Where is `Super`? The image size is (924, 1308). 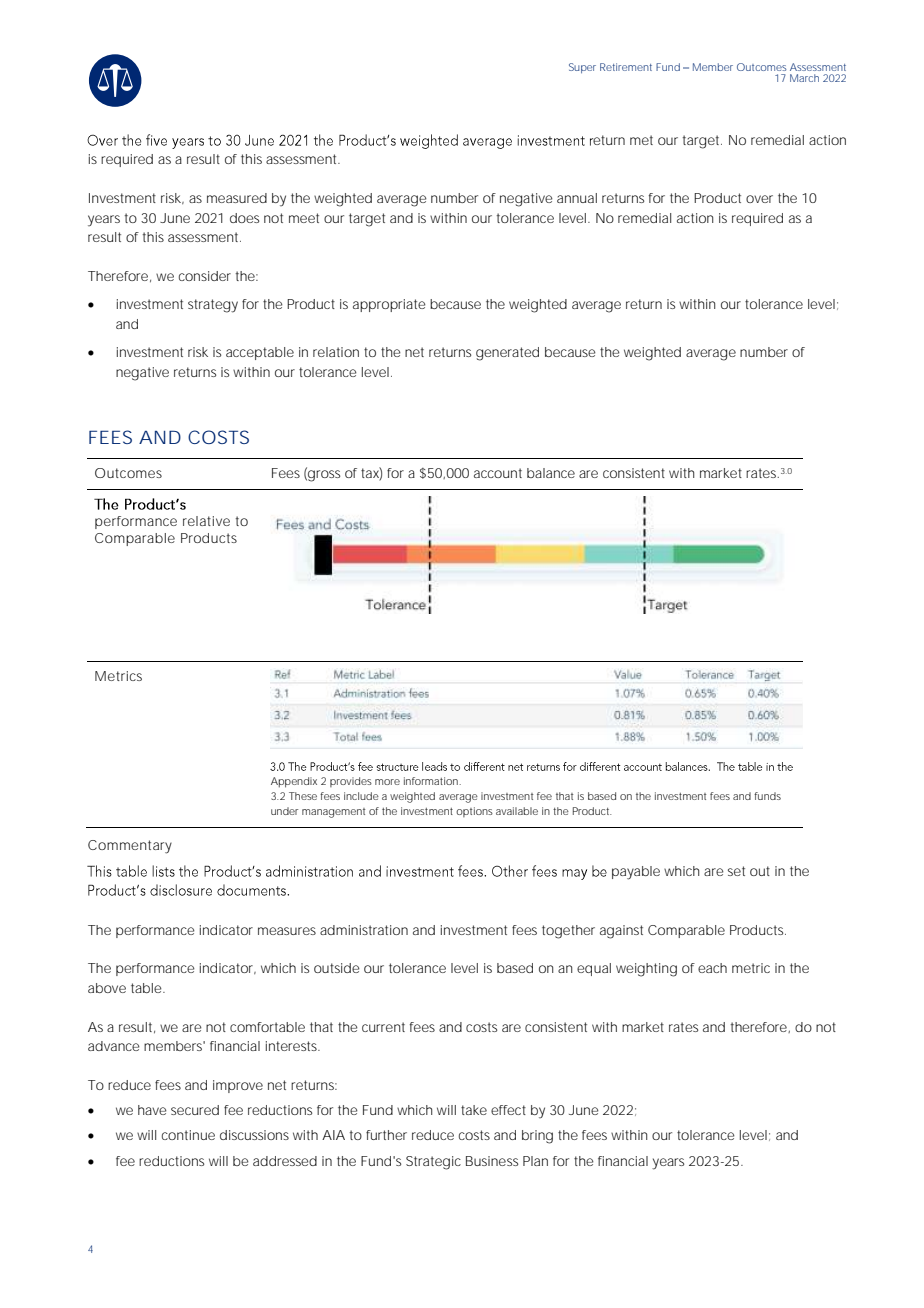 Super is located at coordinates (582, 68).
